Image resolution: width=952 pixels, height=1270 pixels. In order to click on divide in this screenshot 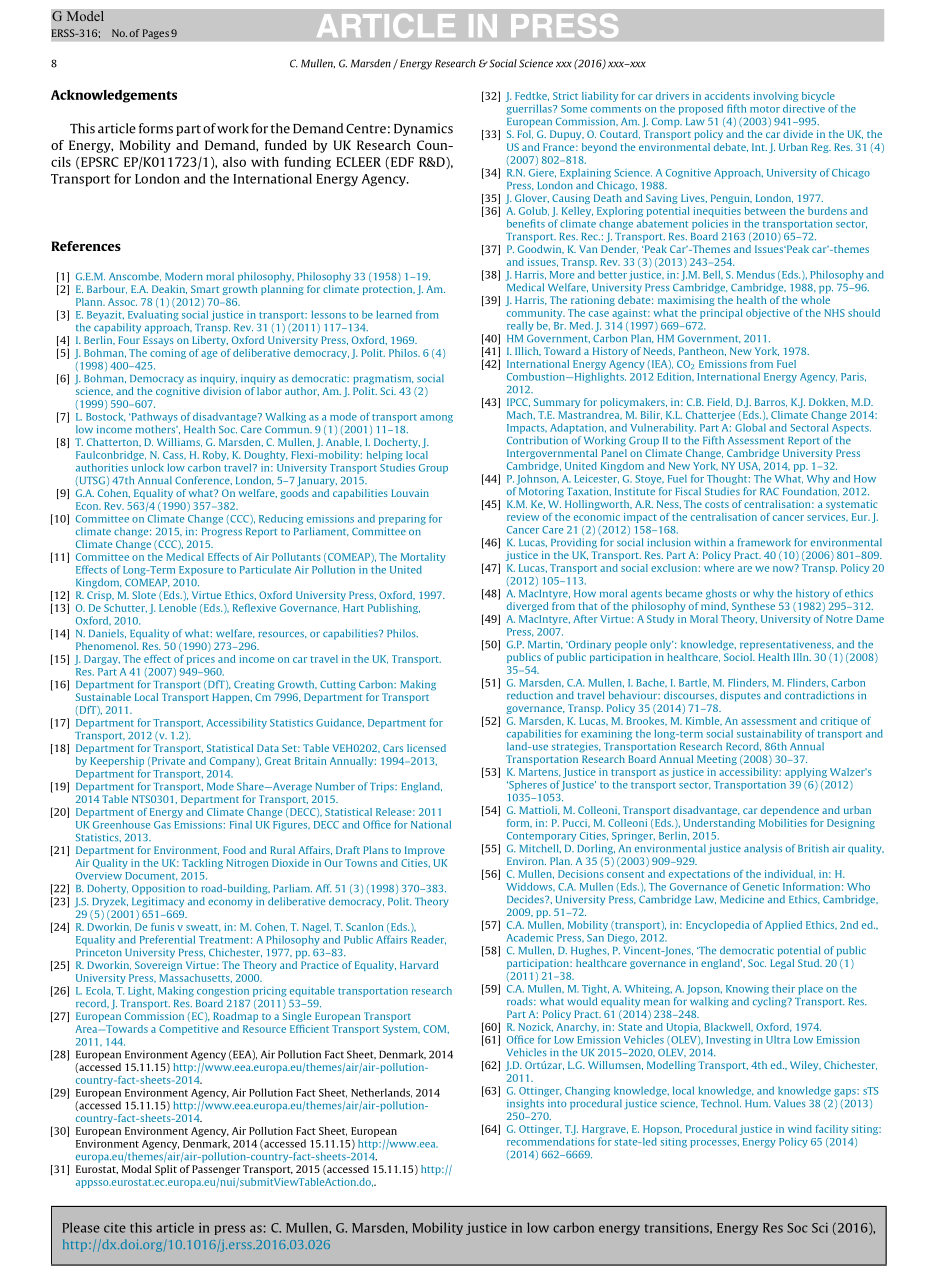, I will do `click(798, 134)`.
